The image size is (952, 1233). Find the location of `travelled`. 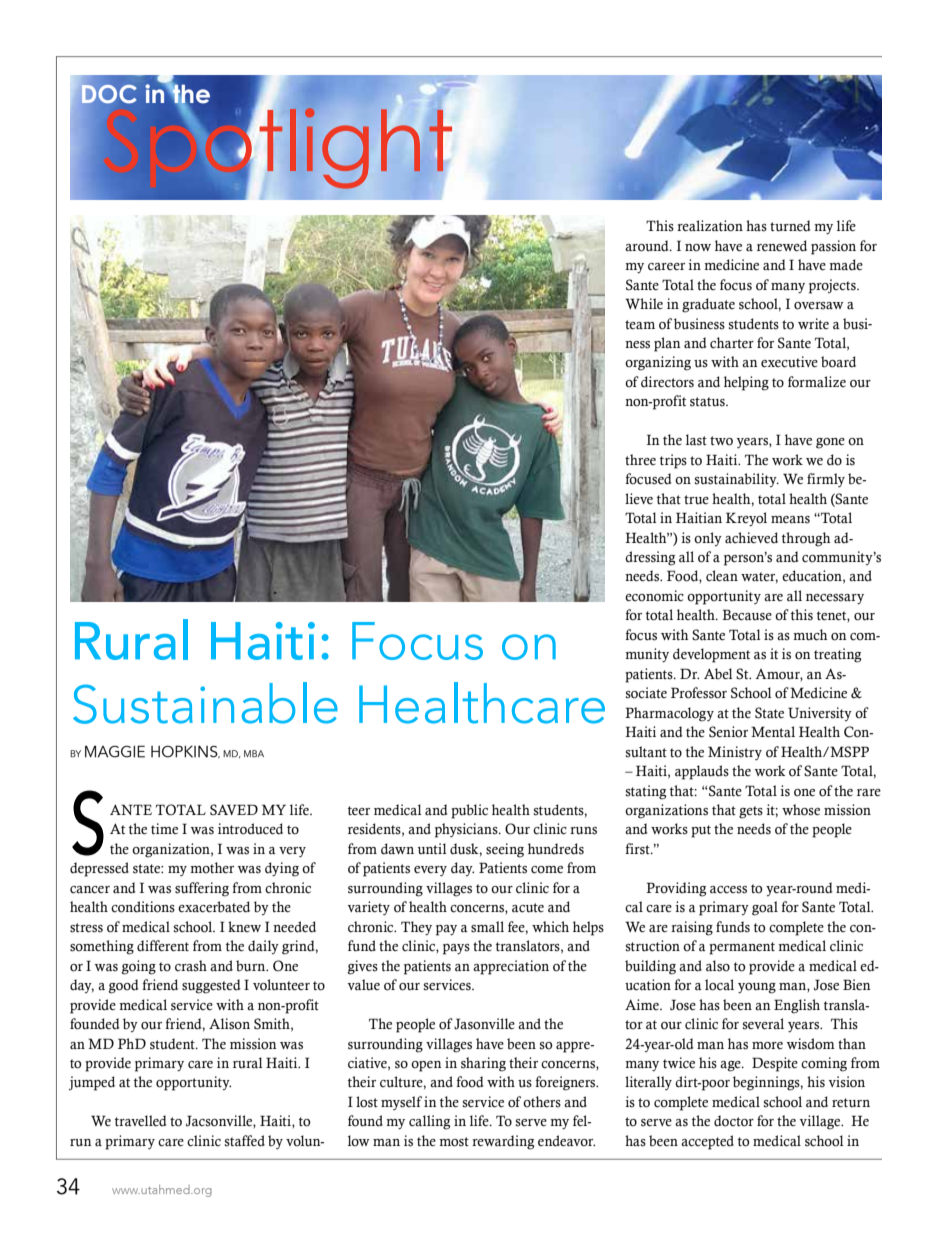

travelled is located at coordinates (141, 1121).
